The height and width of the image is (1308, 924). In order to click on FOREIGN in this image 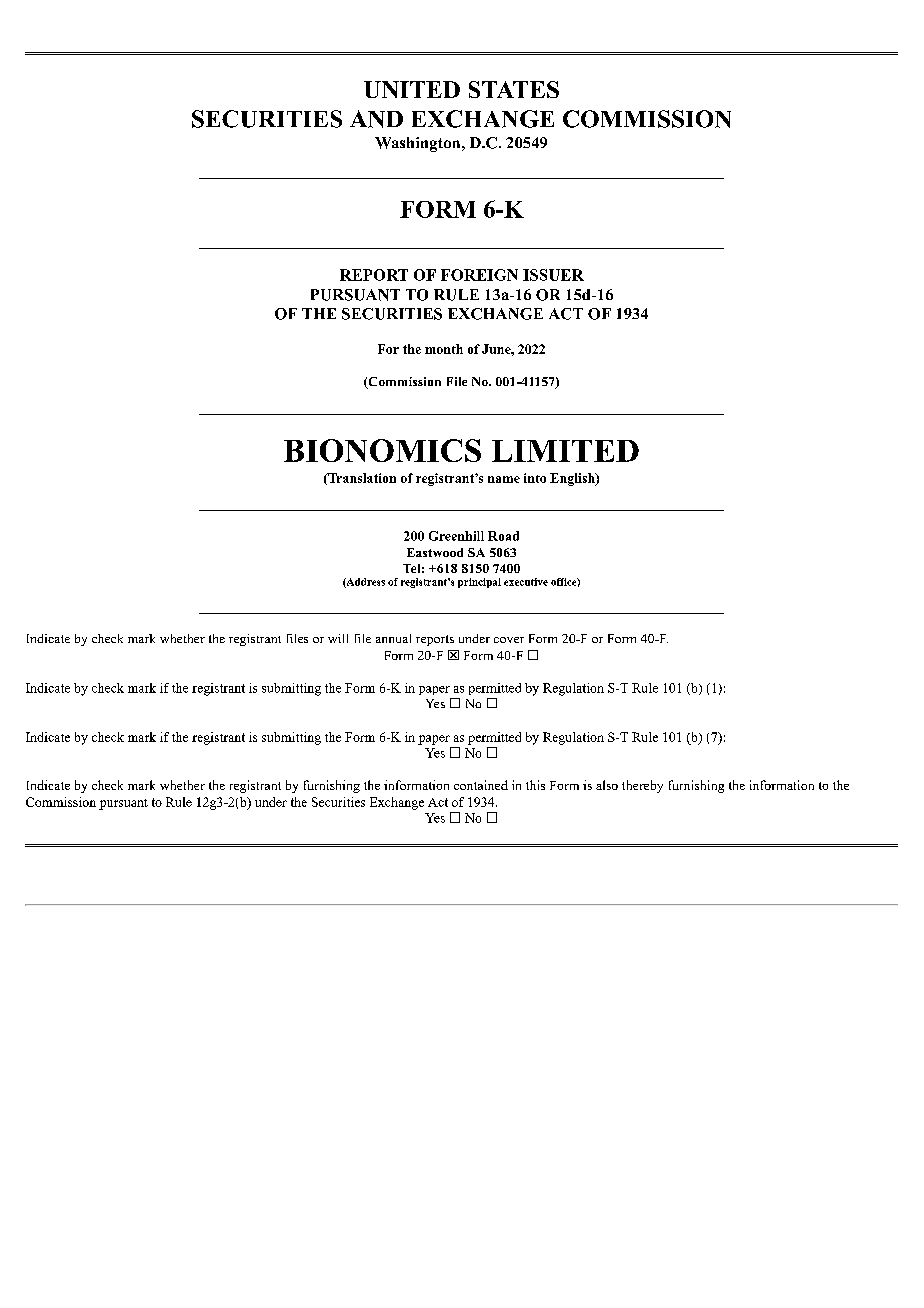, I will do `click(479, 275)`.
